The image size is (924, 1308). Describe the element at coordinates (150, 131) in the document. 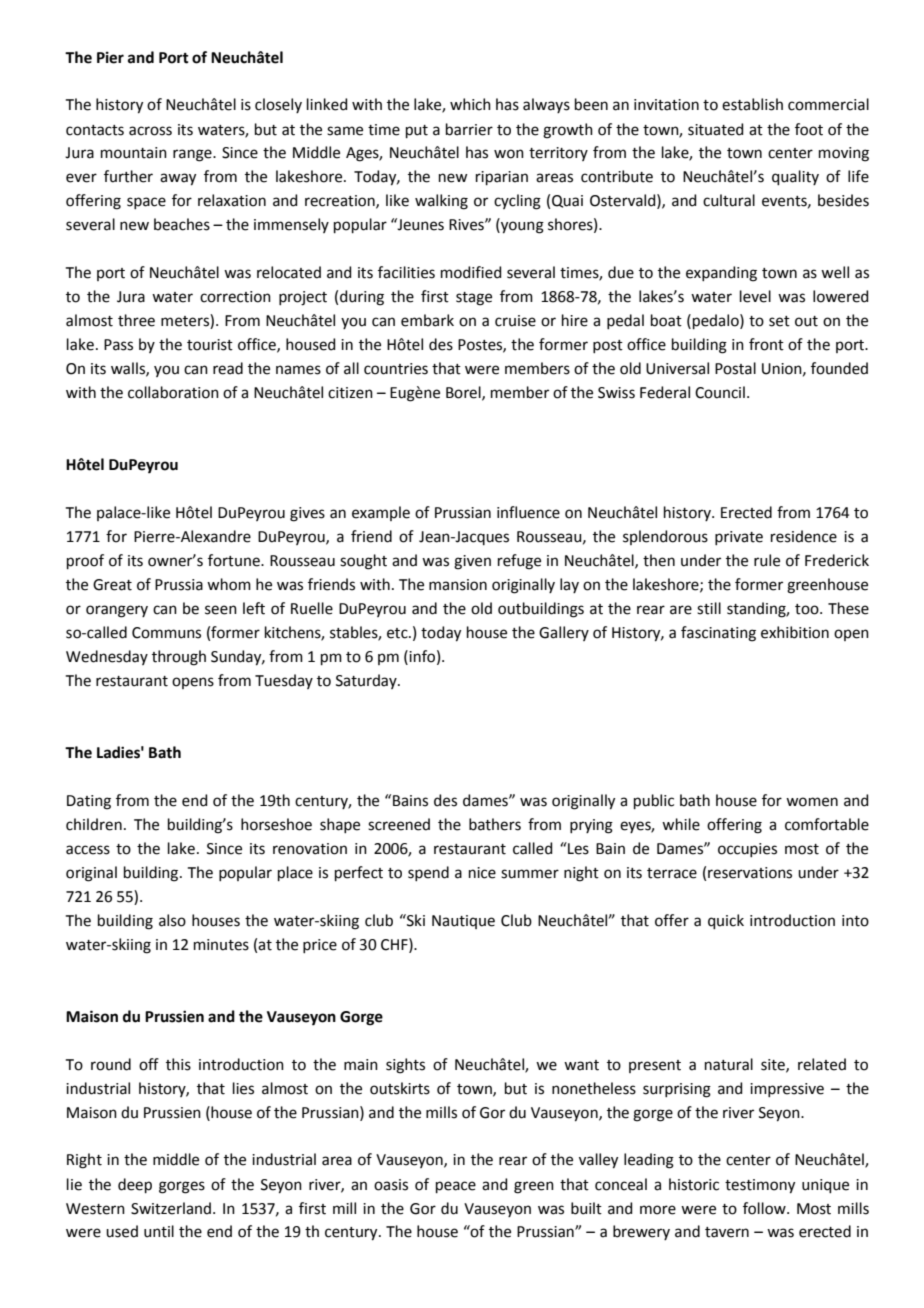

I see `across` at that location.
